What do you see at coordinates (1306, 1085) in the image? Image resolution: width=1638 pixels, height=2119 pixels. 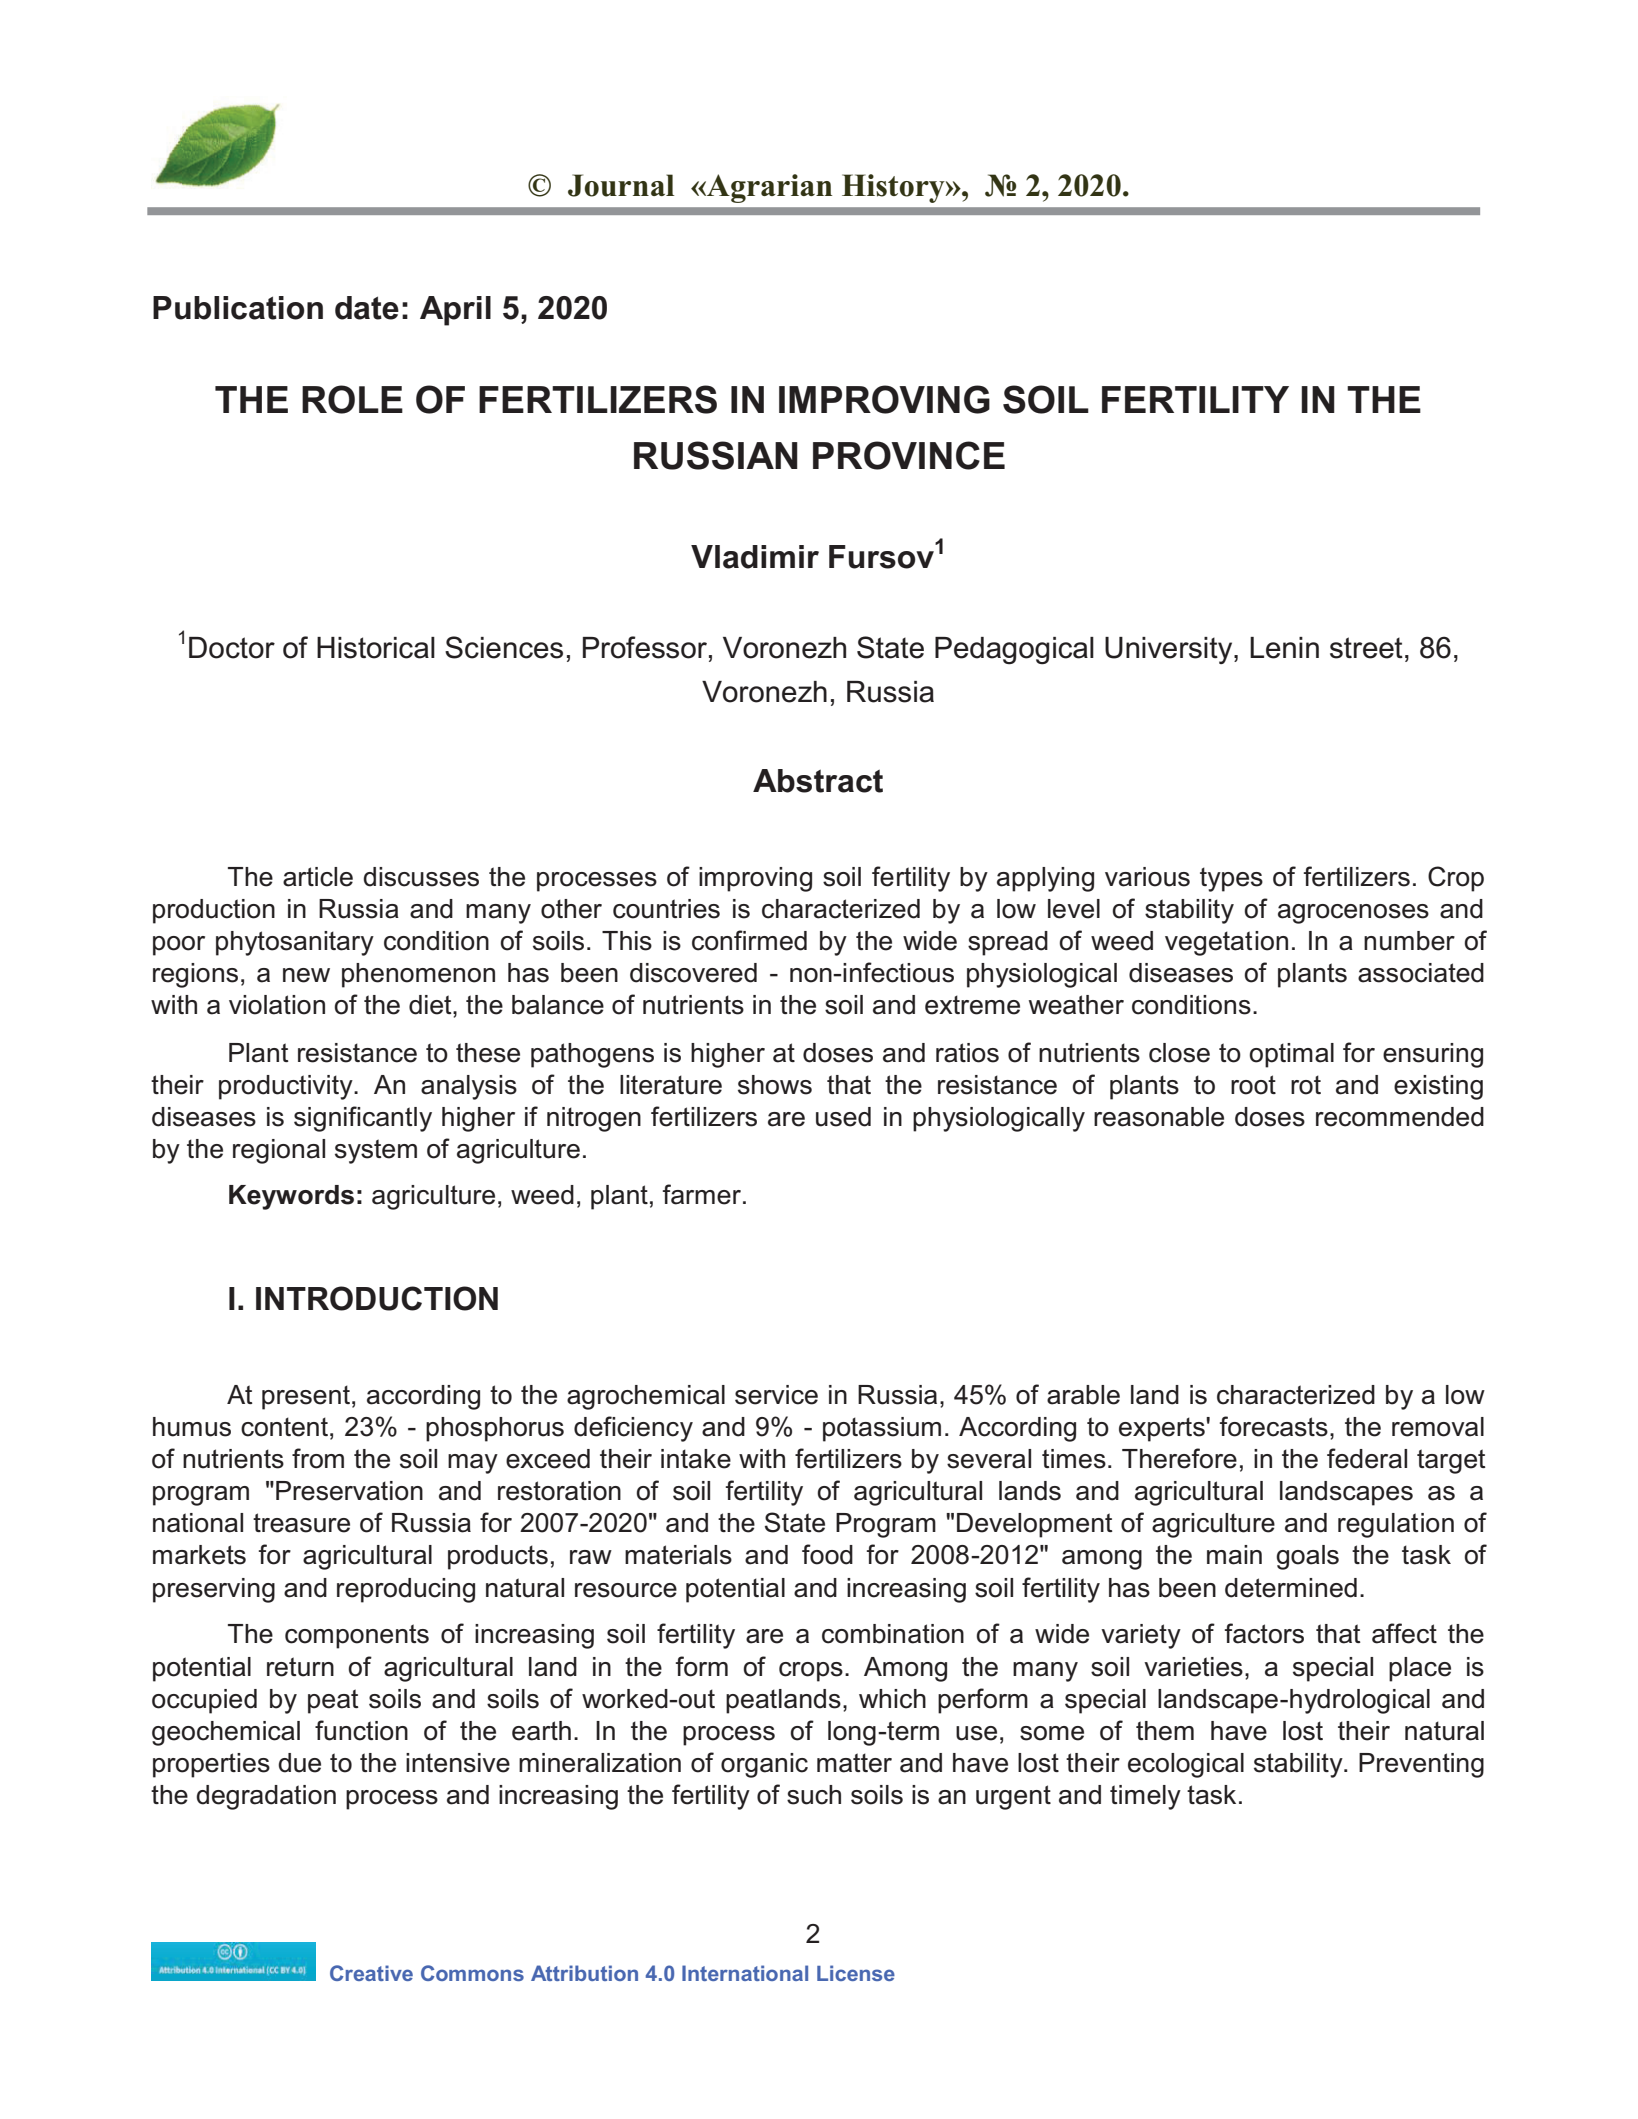 I see `rot` at bounding box center [1306, 1085].
